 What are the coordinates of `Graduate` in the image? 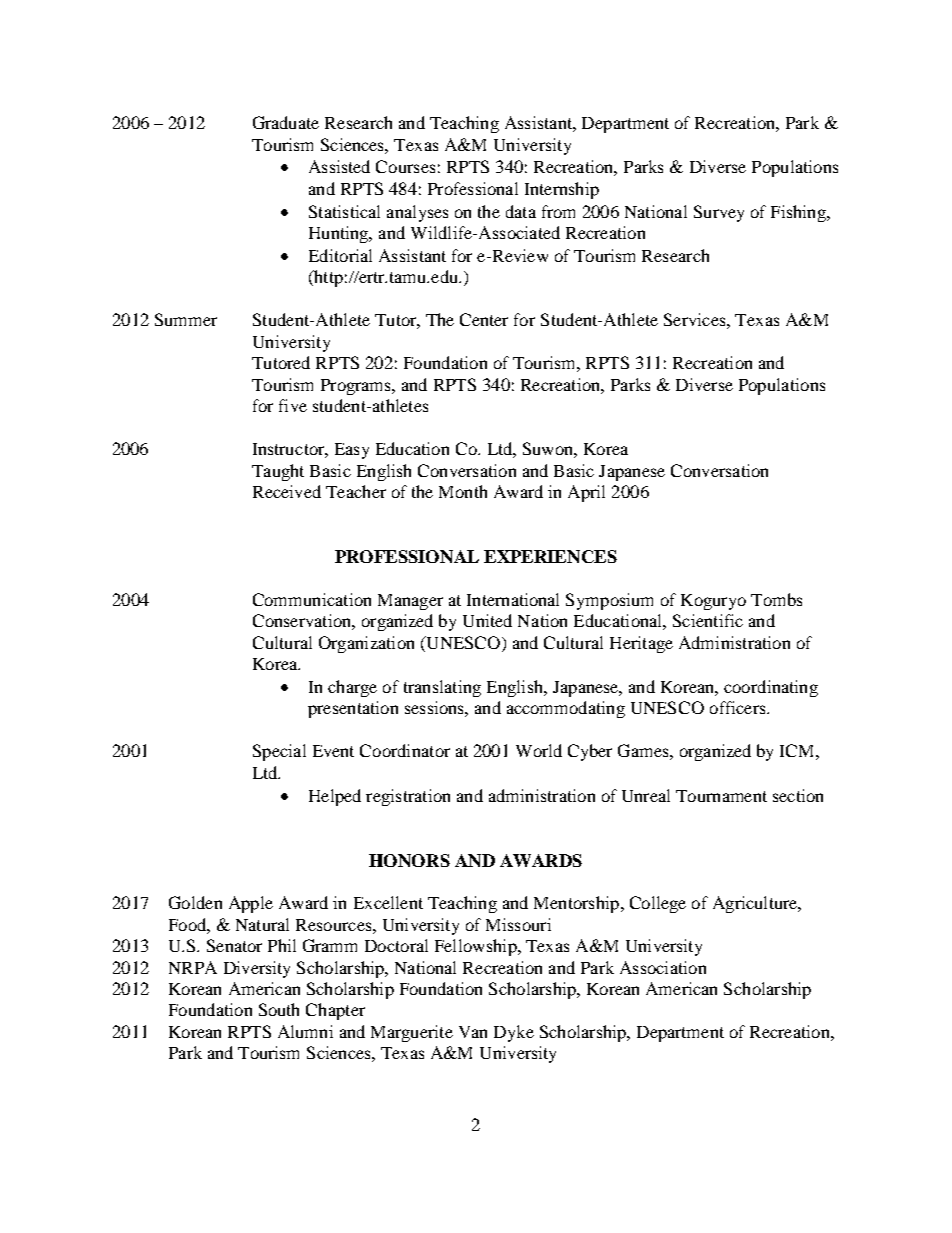 It's located at (286, 122).
